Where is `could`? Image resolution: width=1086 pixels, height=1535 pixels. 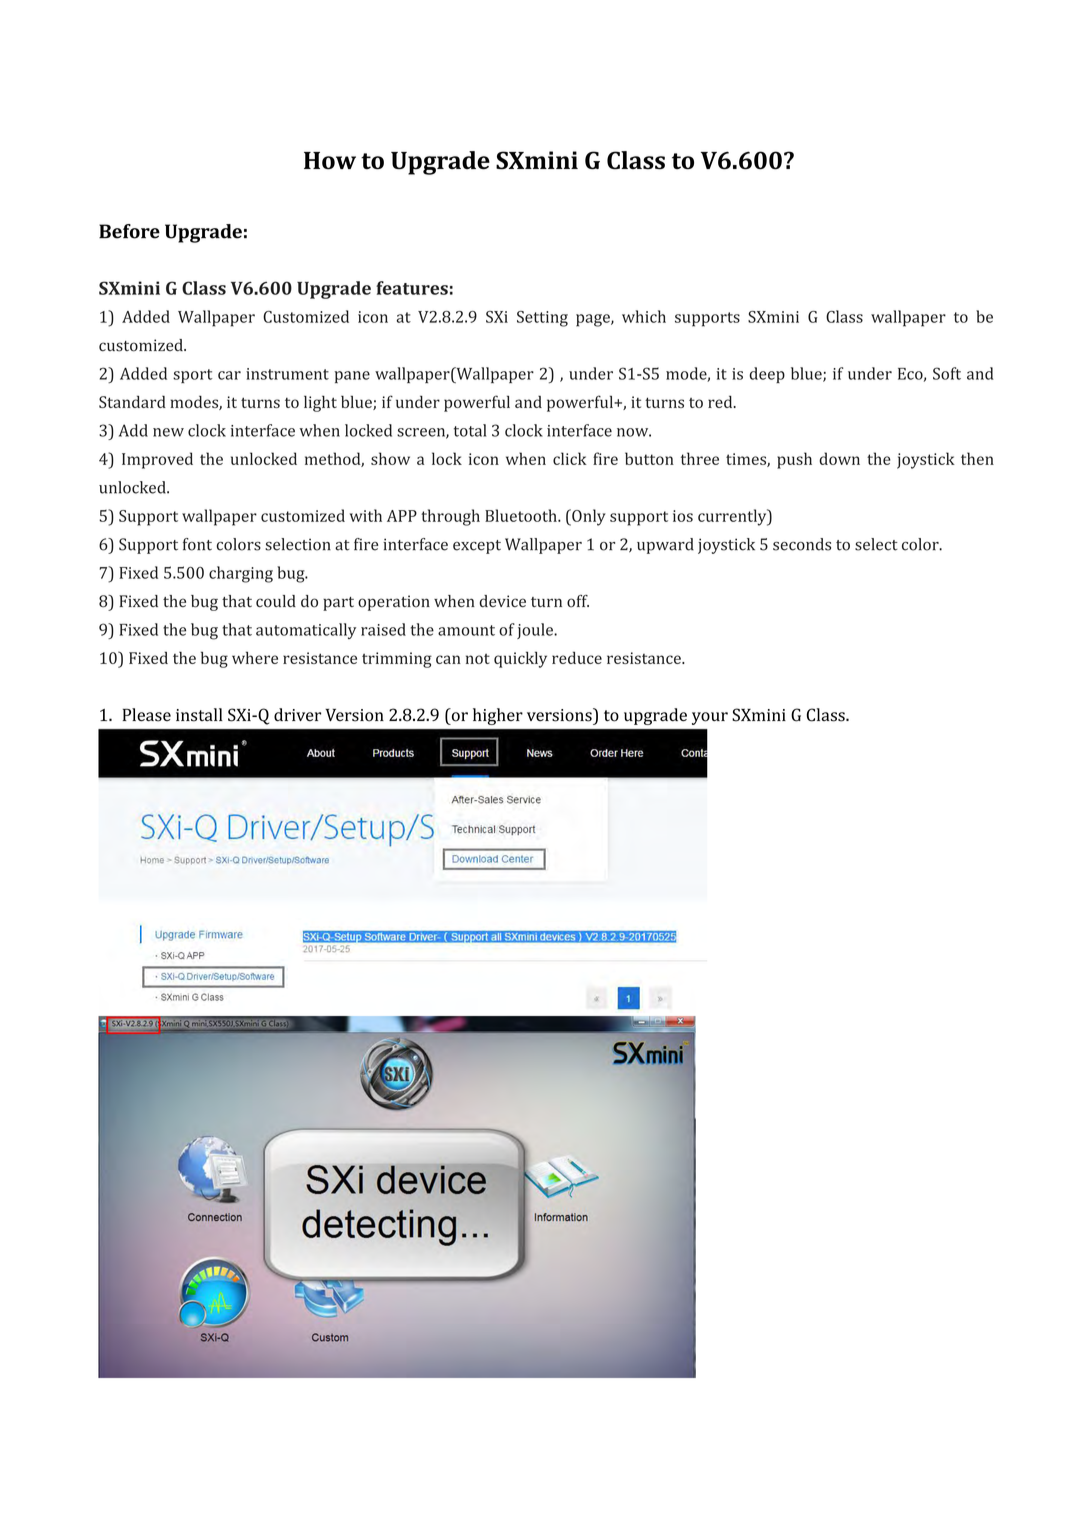
could is located at coordinates (276, 601).
